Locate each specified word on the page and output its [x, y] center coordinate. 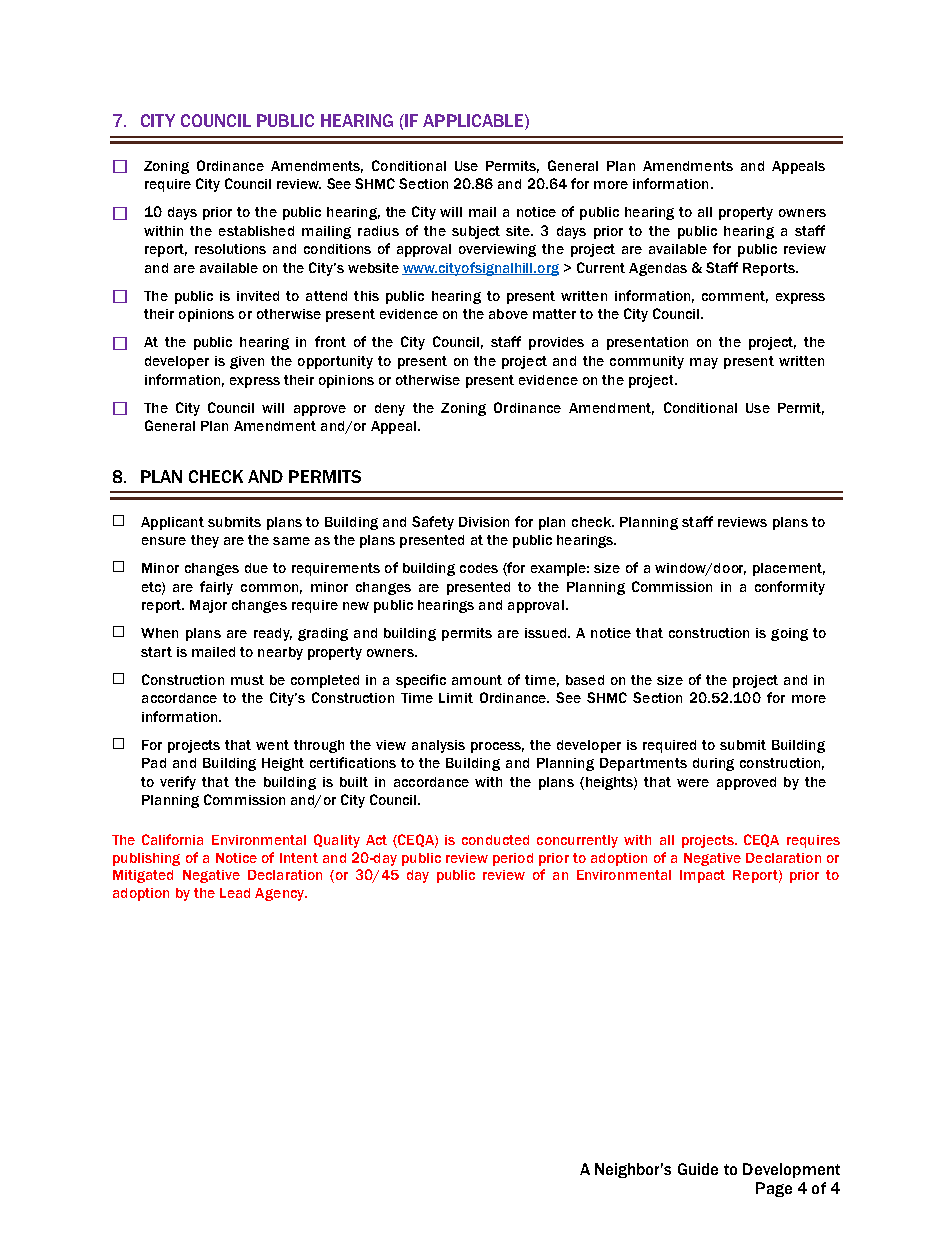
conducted [495, 840]
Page [774, 1189]
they [205, 541]
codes [479, 568]
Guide [698, 1169]
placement [789, 569]
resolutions [230, 249]
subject [476, 232]
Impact [702, 876]
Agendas [658, 269]
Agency [280, 894]
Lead [235, 893]
